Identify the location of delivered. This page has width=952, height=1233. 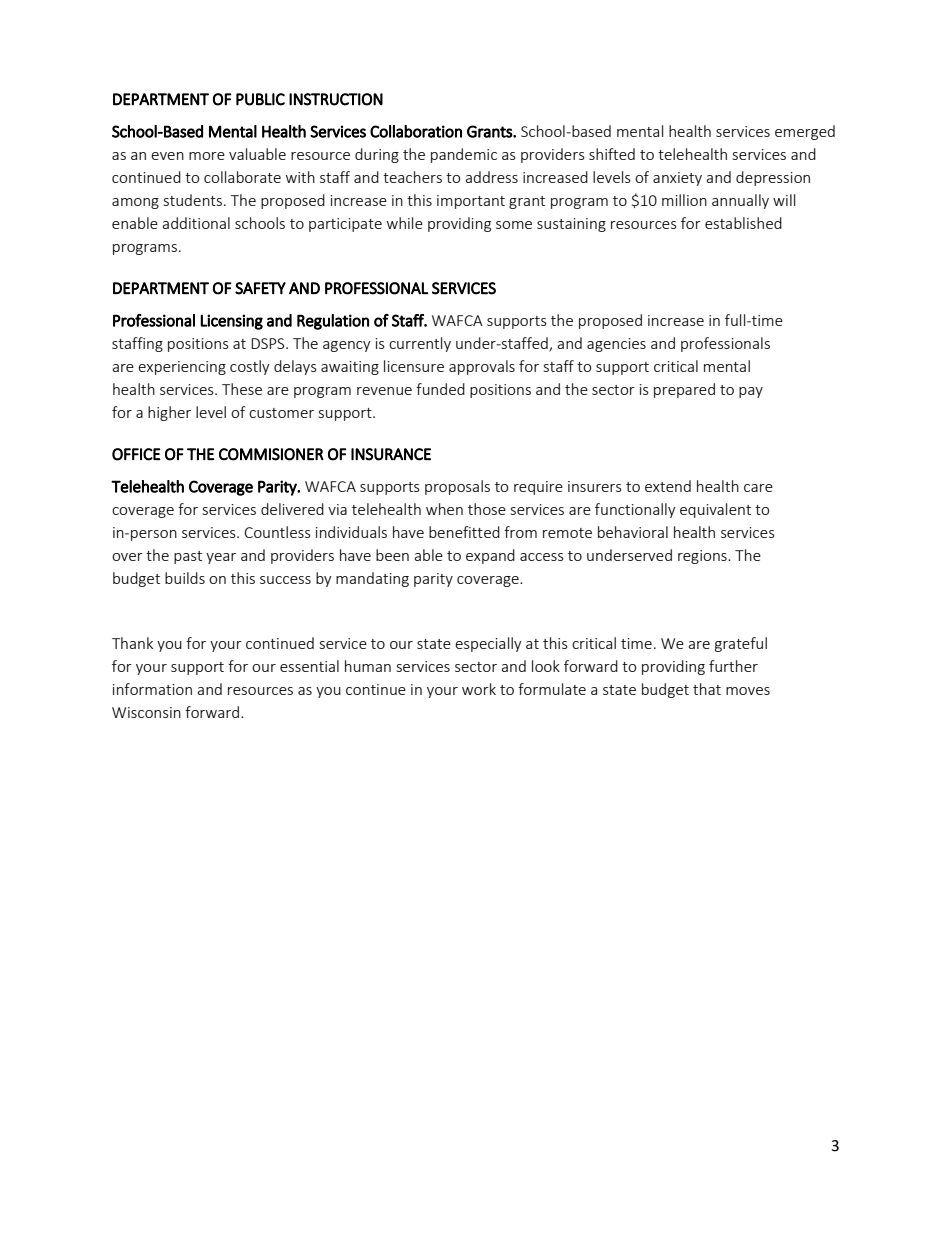
(292, 509).
